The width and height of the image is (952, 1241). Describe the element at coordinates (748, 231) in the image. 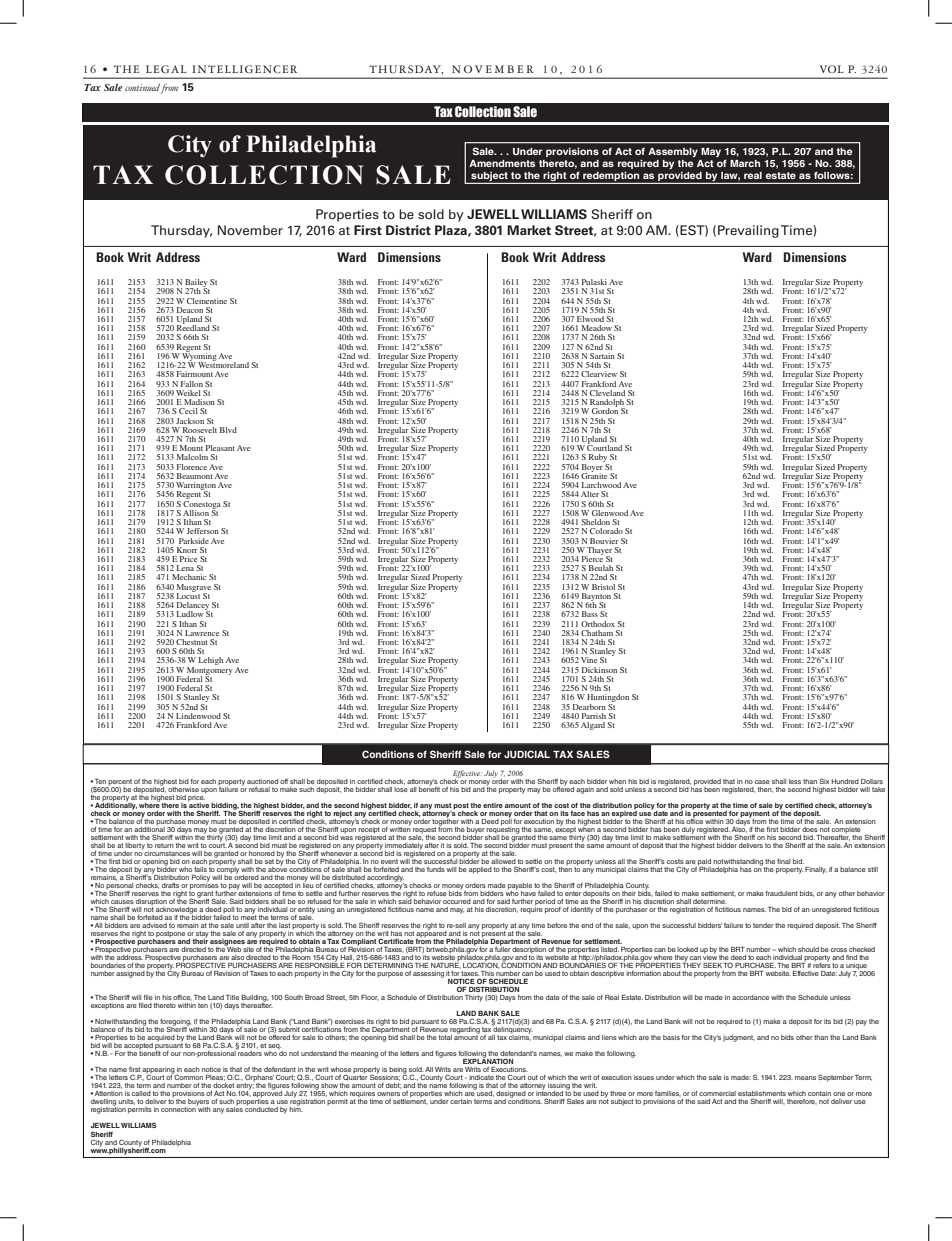

I see `Prevailing` at that location.
